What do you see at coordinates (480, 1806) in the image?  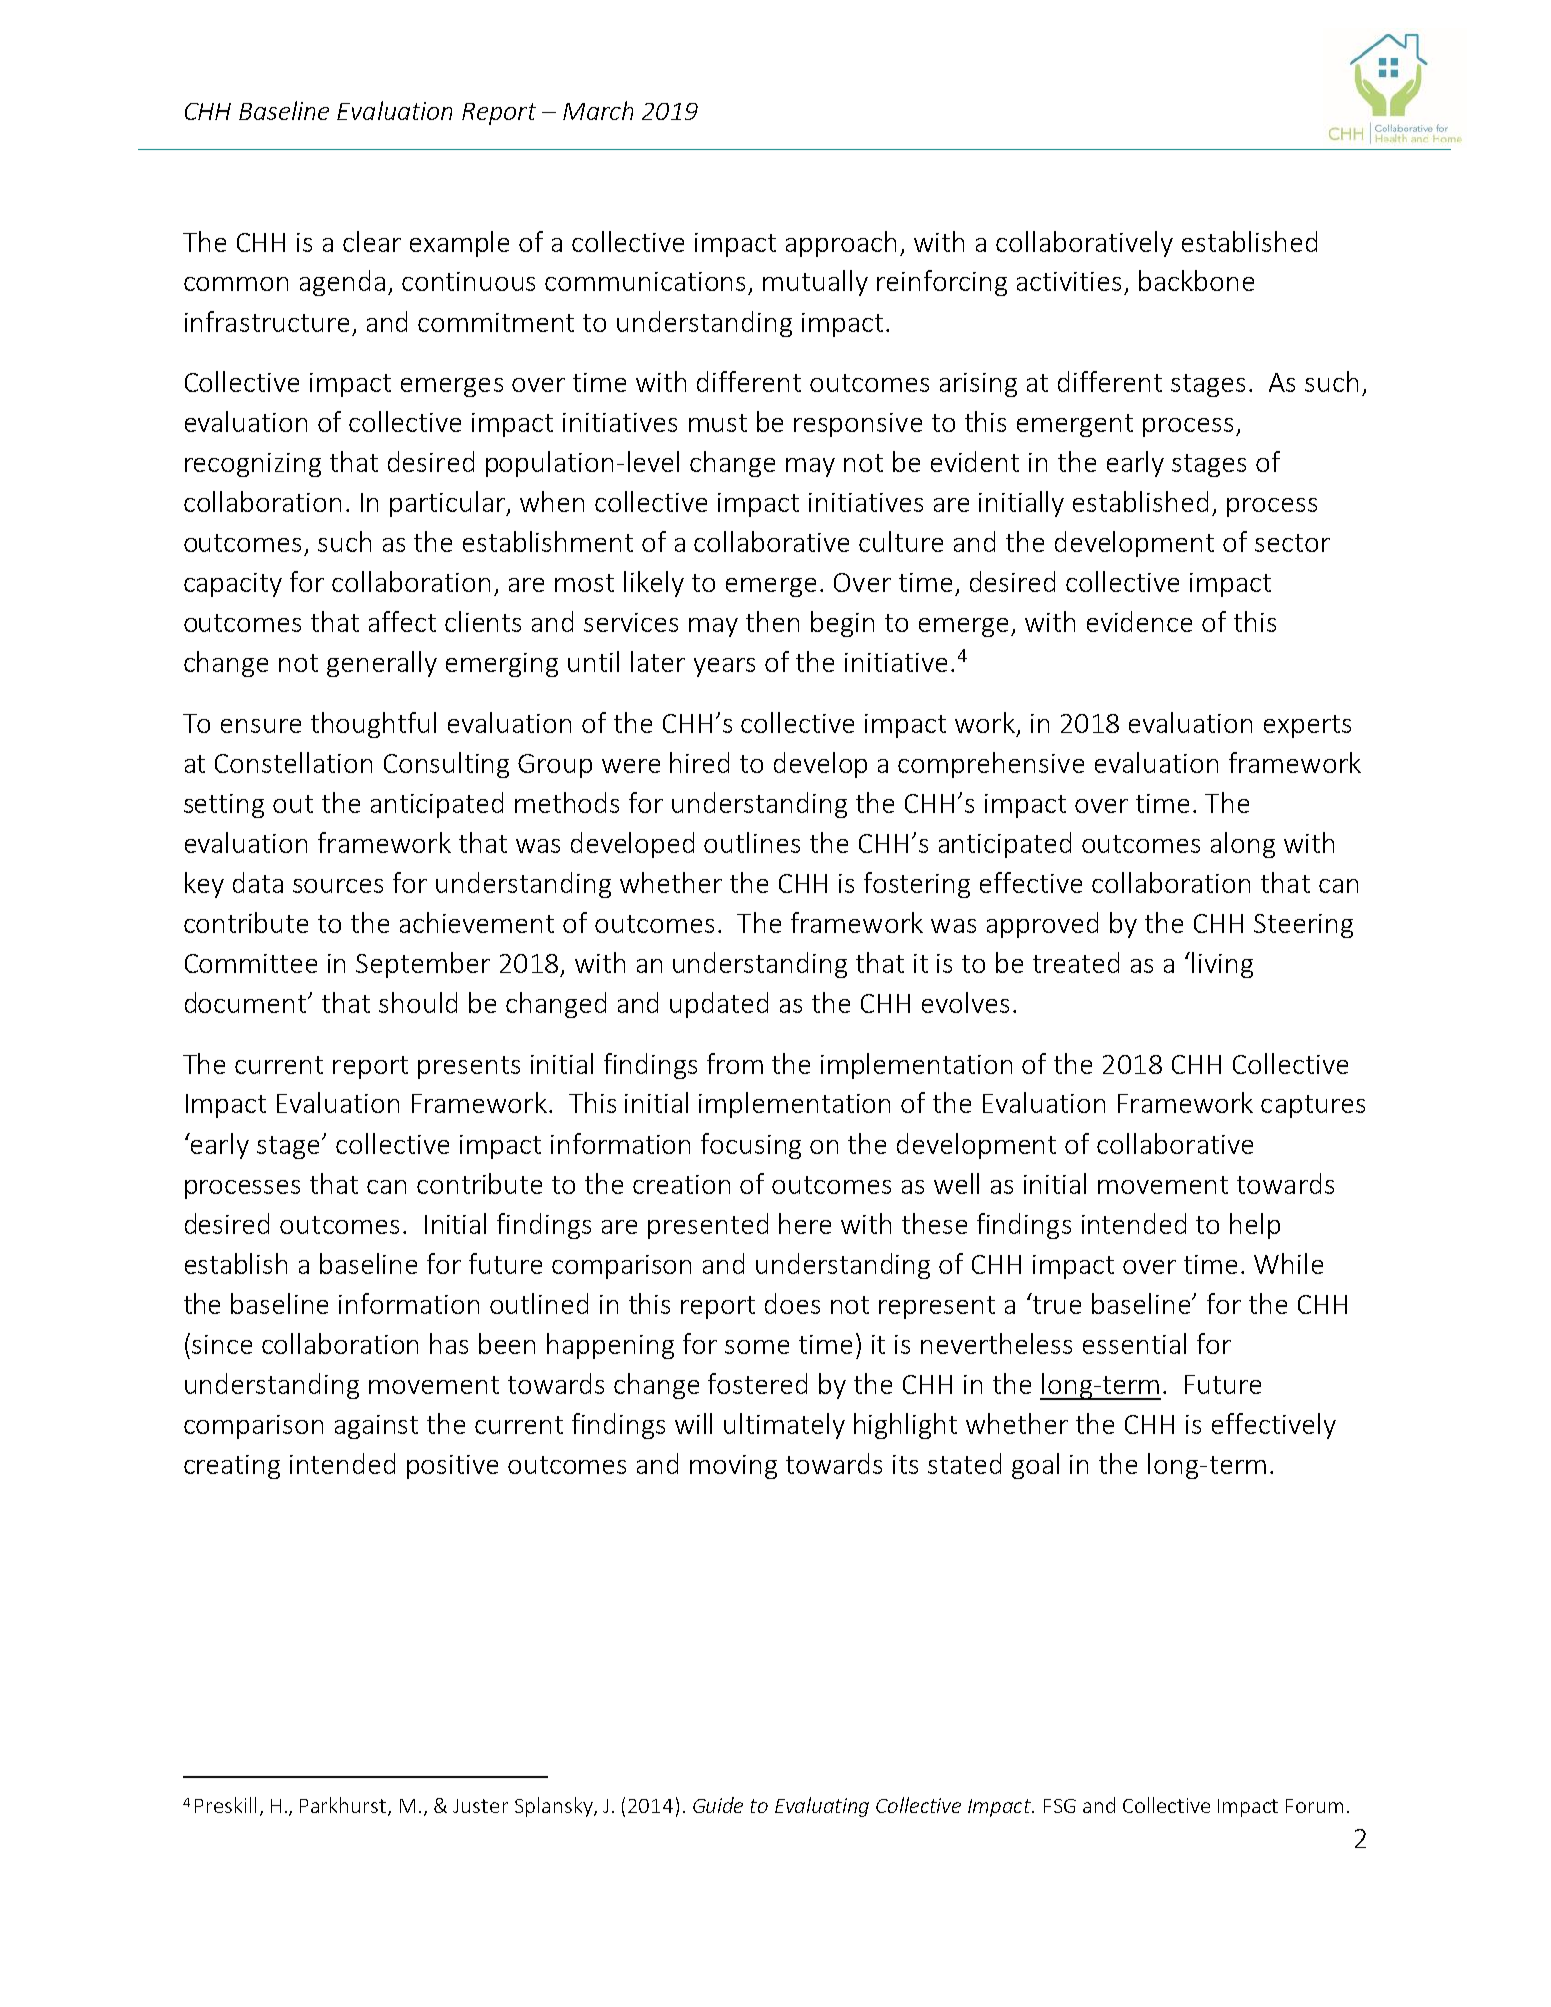 I see `Juster` at bounding box center [480, 1806].
